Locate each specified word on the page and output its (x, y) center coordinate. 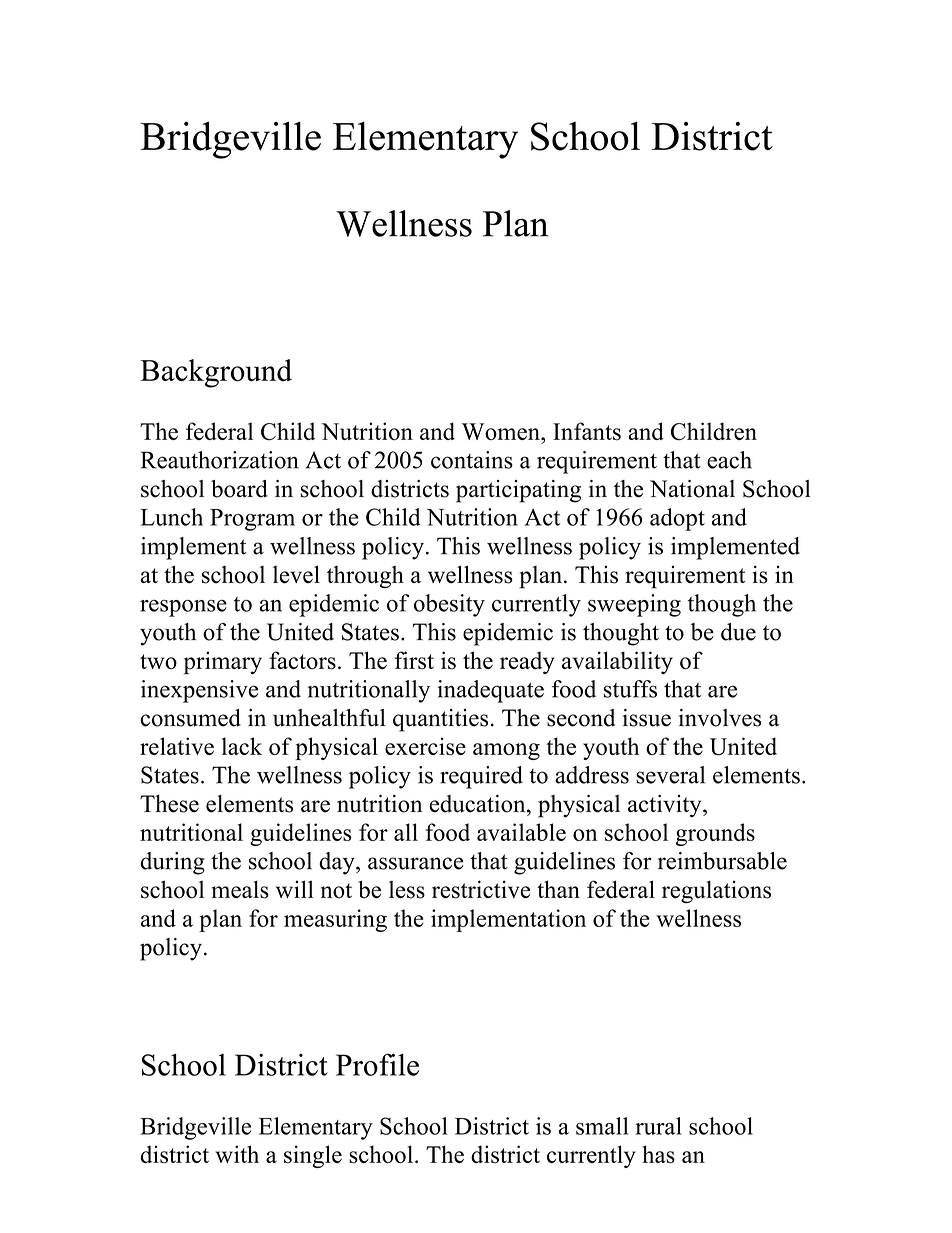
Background (216, 373)
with (237, 1154)
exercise (425, 746)
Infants (587, 431)
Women (502, 431)
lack (242, 746)
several (670, 775)
